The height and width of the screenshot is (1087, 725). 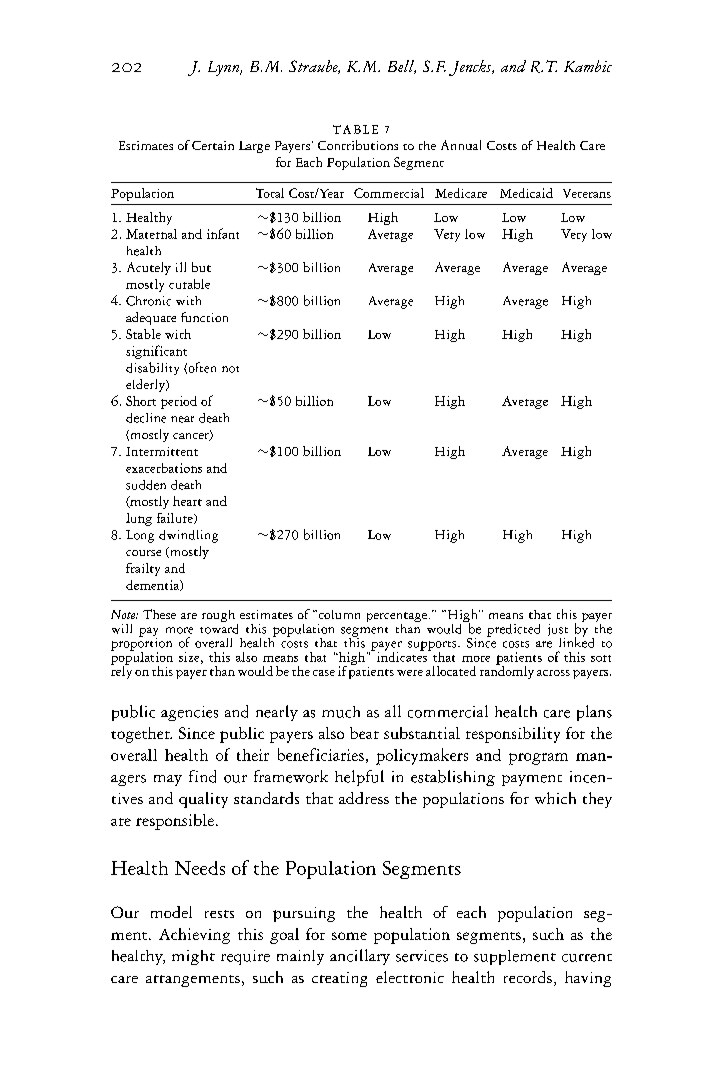 I want to click on helpful, so click(x=359, y=778).
